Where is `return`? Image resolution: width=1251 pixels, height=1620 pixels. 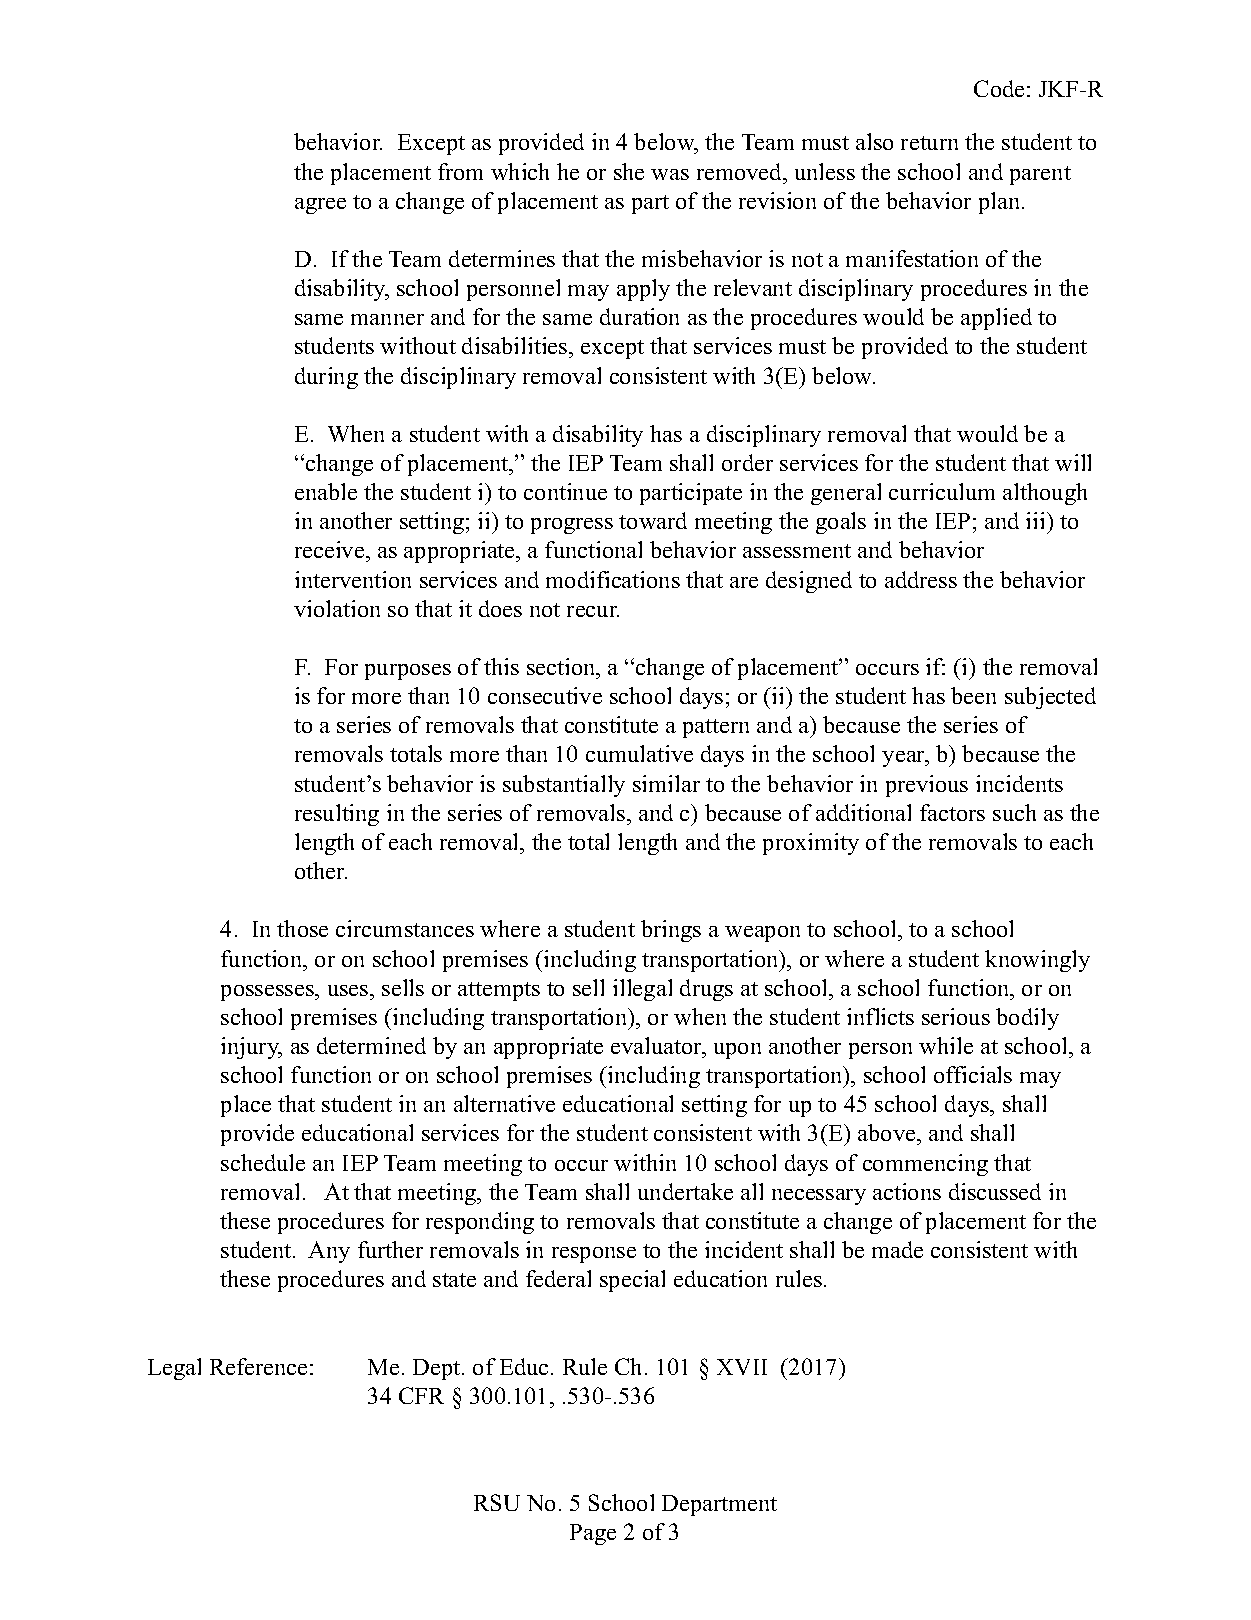
return is located at coordinates (929, 143).
